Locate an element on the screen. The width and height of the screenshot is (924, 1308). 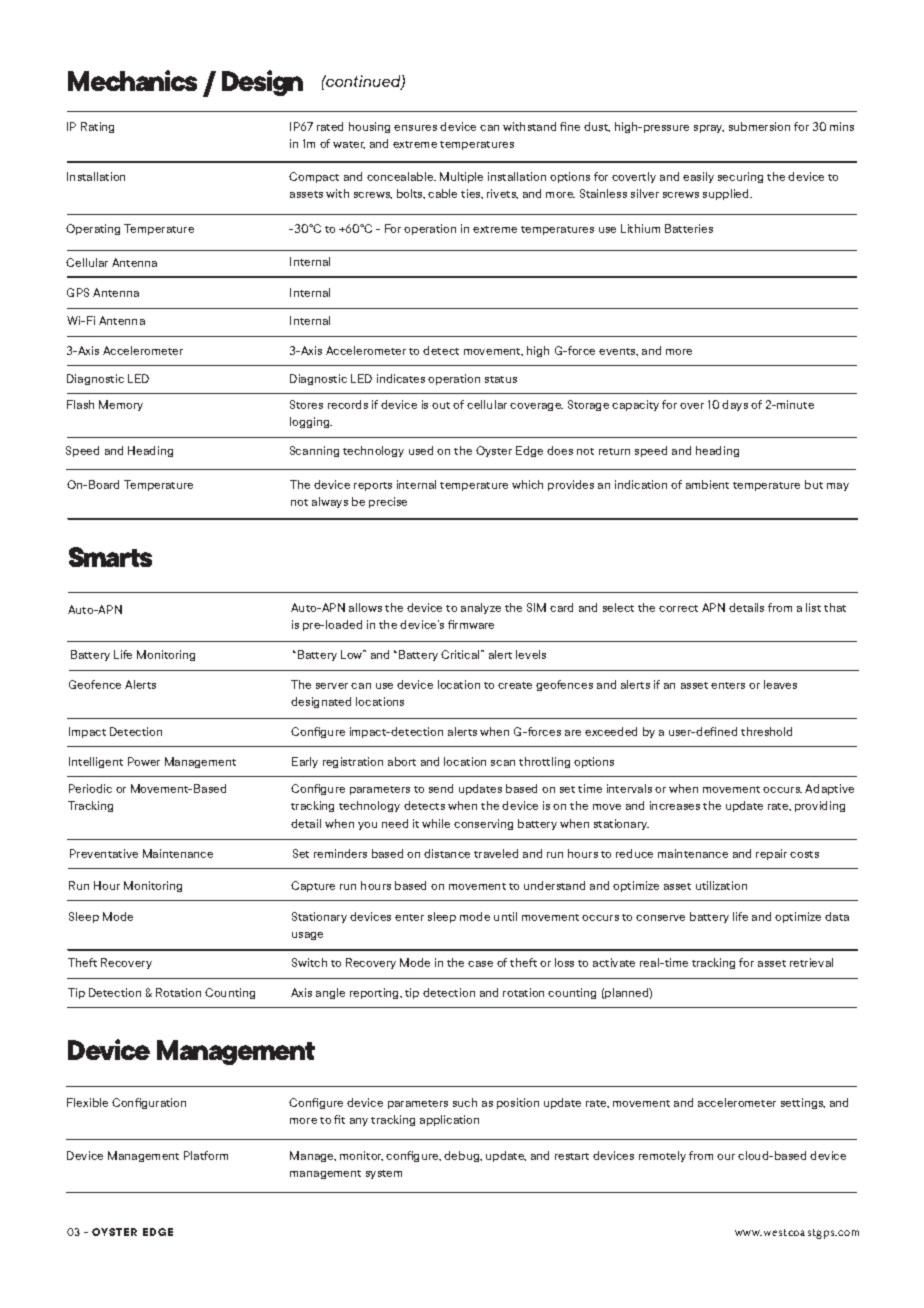
ensures is located at coordinates (415, 128).
